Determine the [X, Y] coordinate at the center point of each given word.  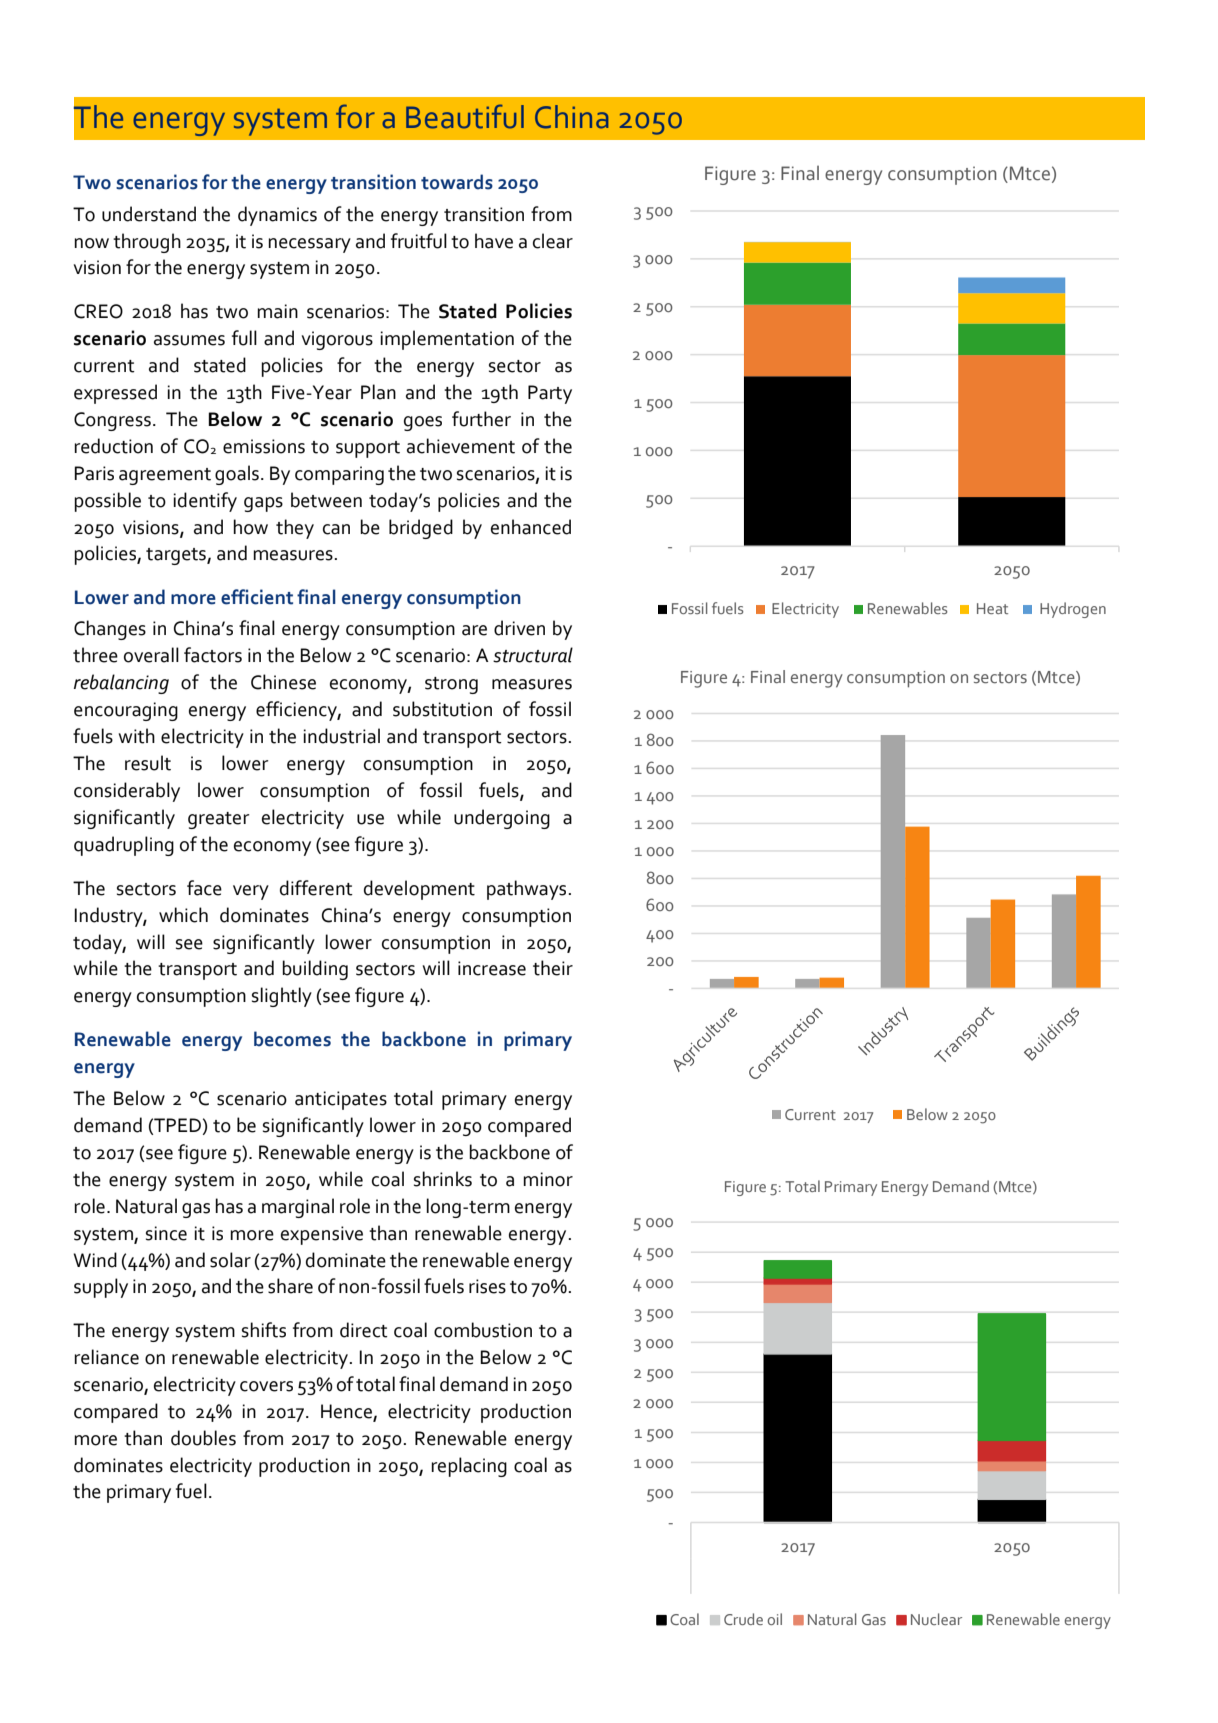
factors [213, 655]
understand [149, 214]
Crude [743, 1619]
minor [548, 1179]
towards [457, 182]
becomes [292, 1039]
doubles [203, 1438]
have [494, 241]
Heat [992, 608]
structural [533, 655]
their [553, 968]
